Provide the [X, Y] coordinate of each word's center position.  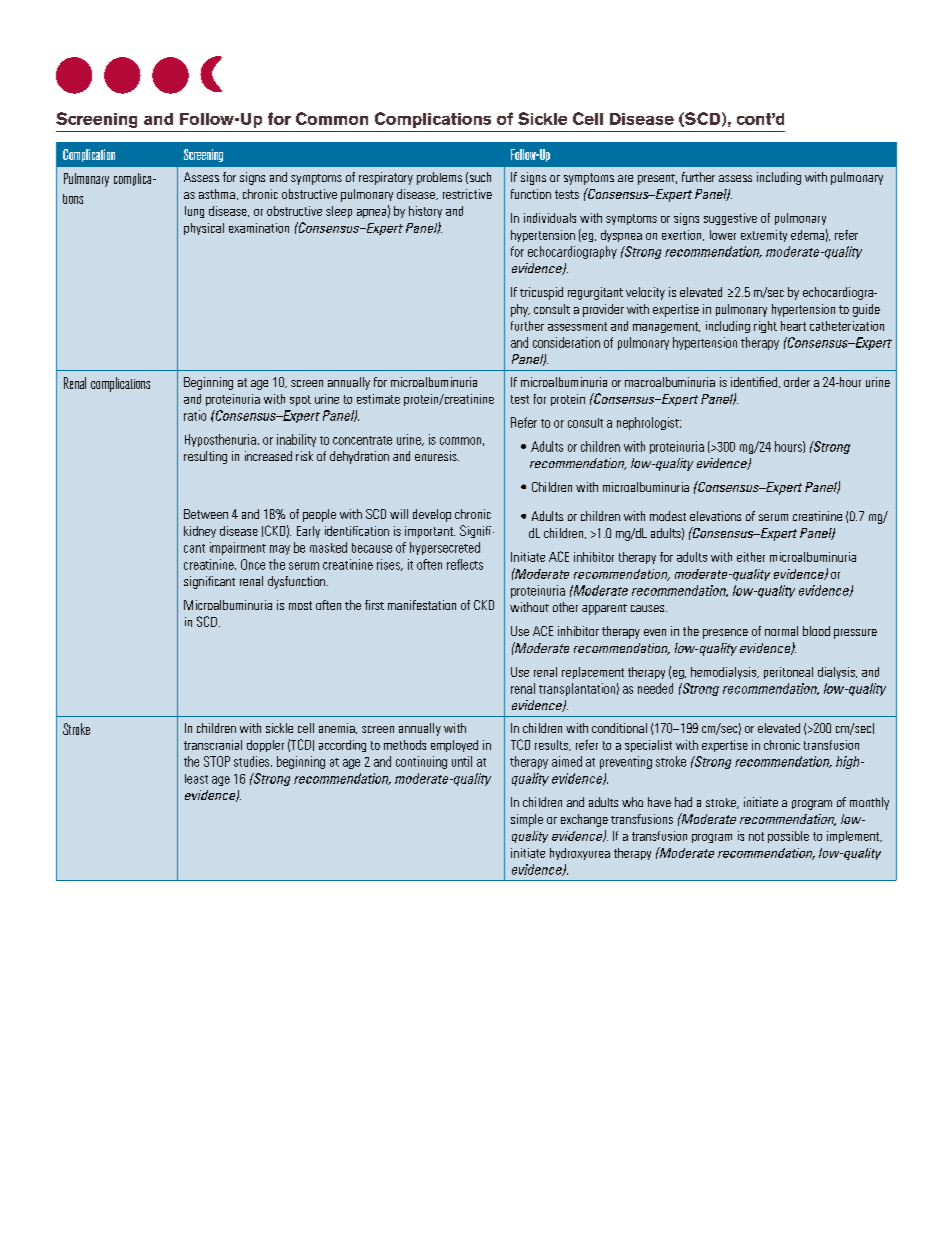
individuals [550, 218]
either [751, 557]
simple [527, 820]
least [196, 779]
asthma [217, 194]
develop [432, 515]
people [319, 515]
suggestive [730, 219]
